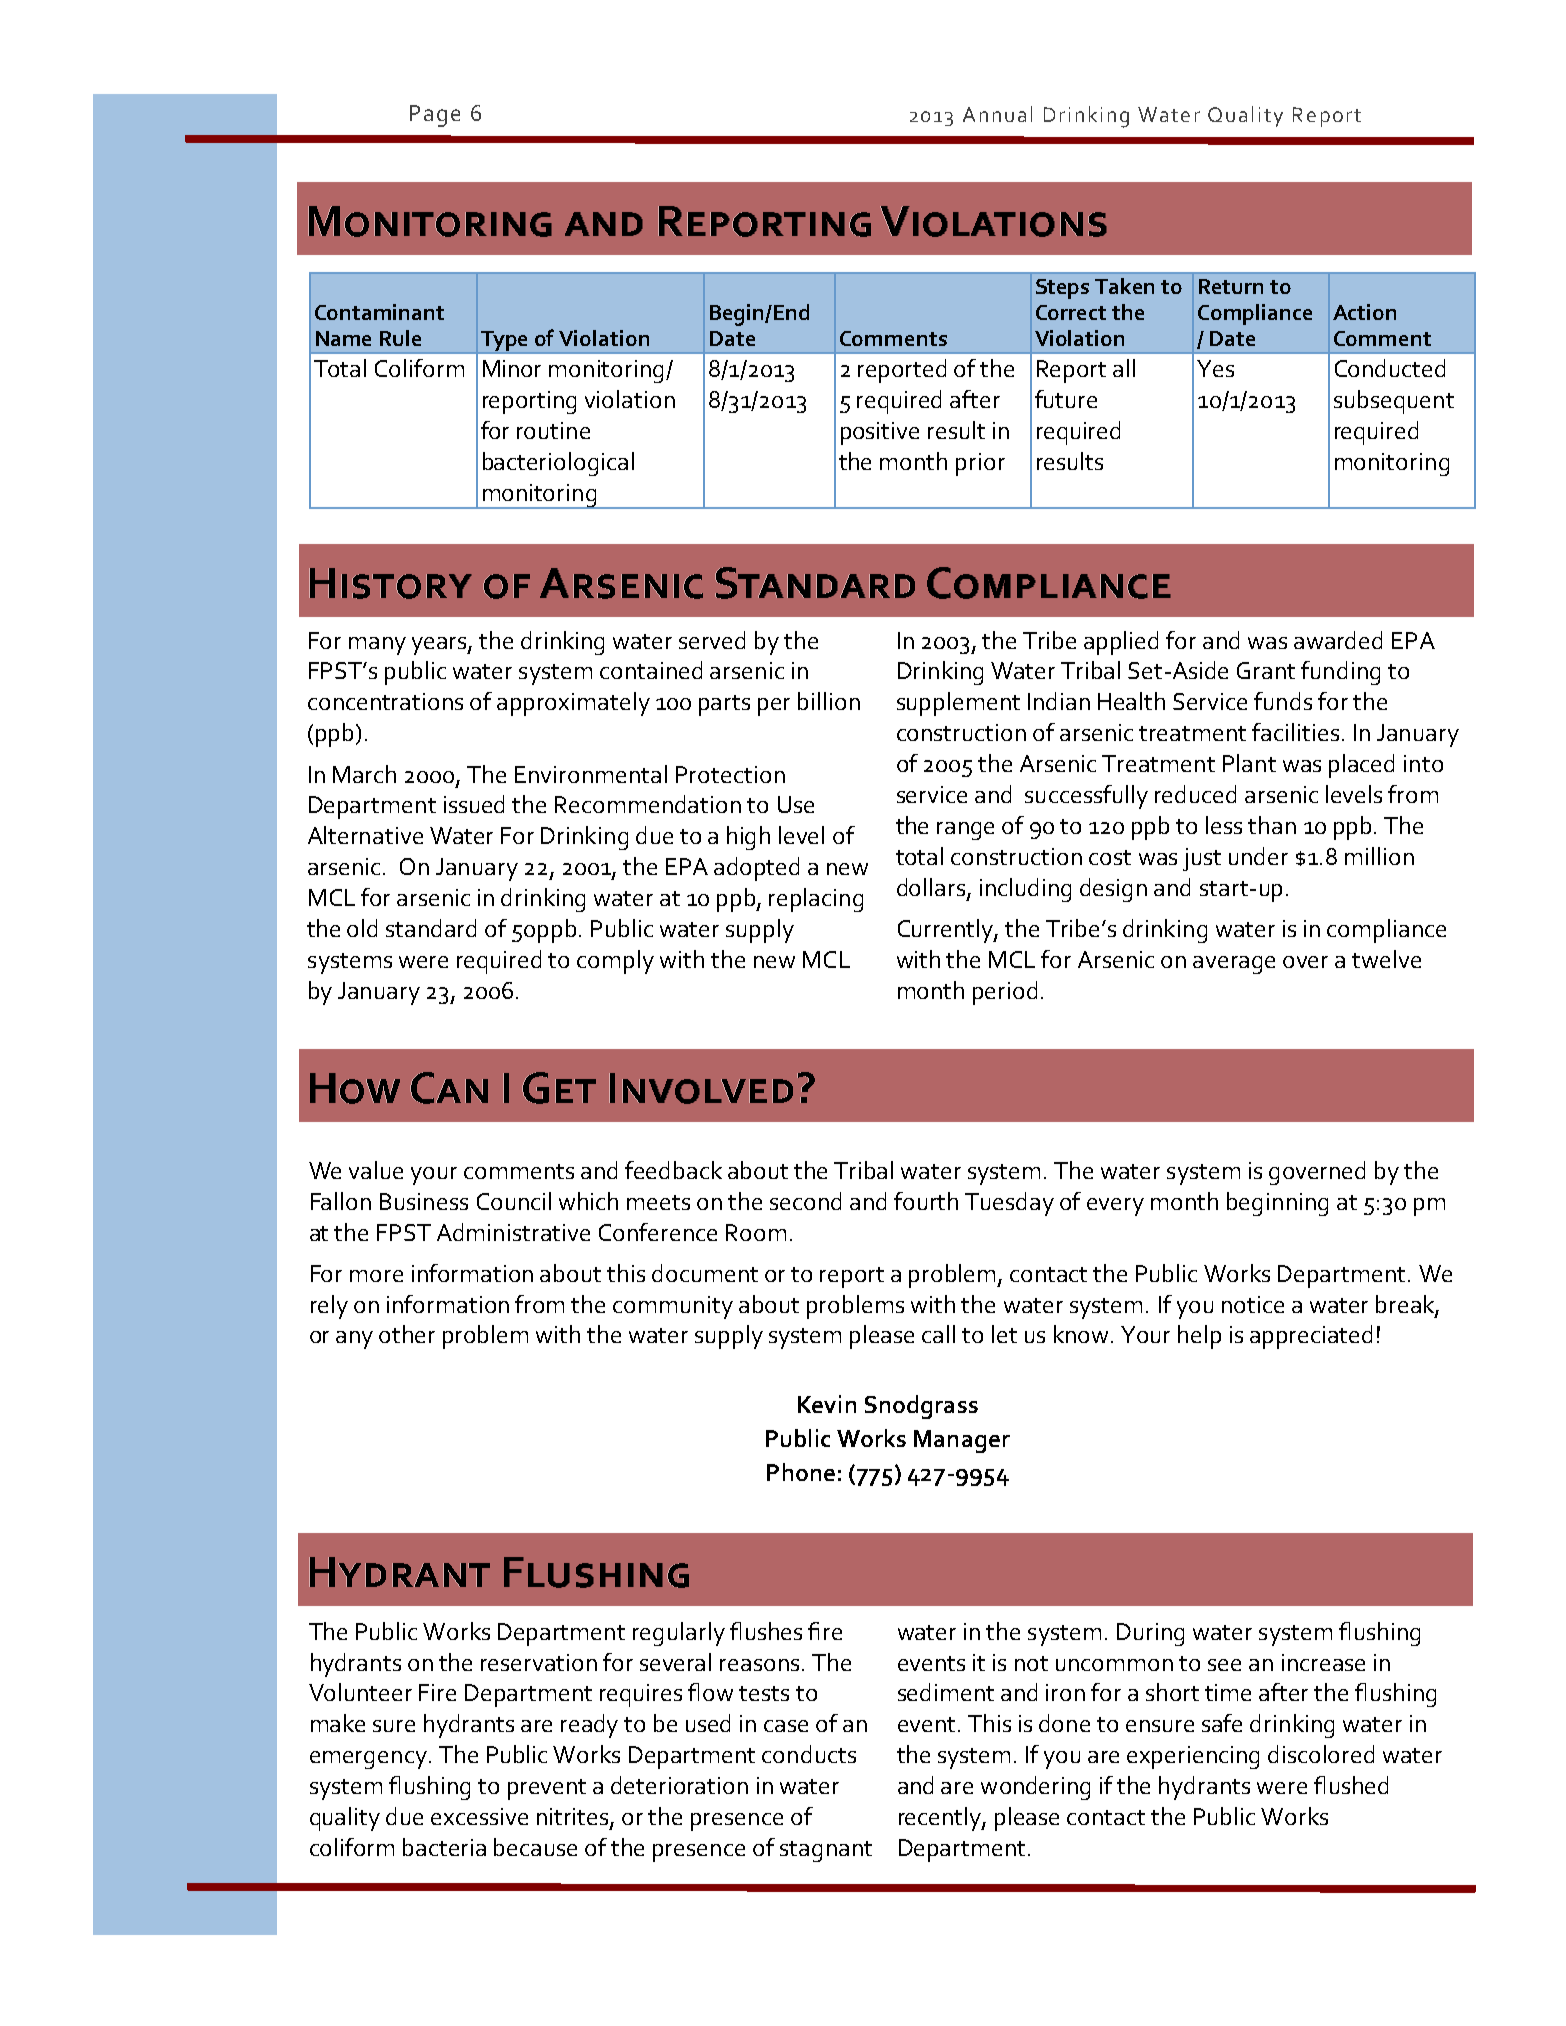 The height and width of the screenshot is (2026, 1566). What do you see at coordinates (926, 1201) in the screenshot?
I see `fourth` at bounding box center [926, 1201].
